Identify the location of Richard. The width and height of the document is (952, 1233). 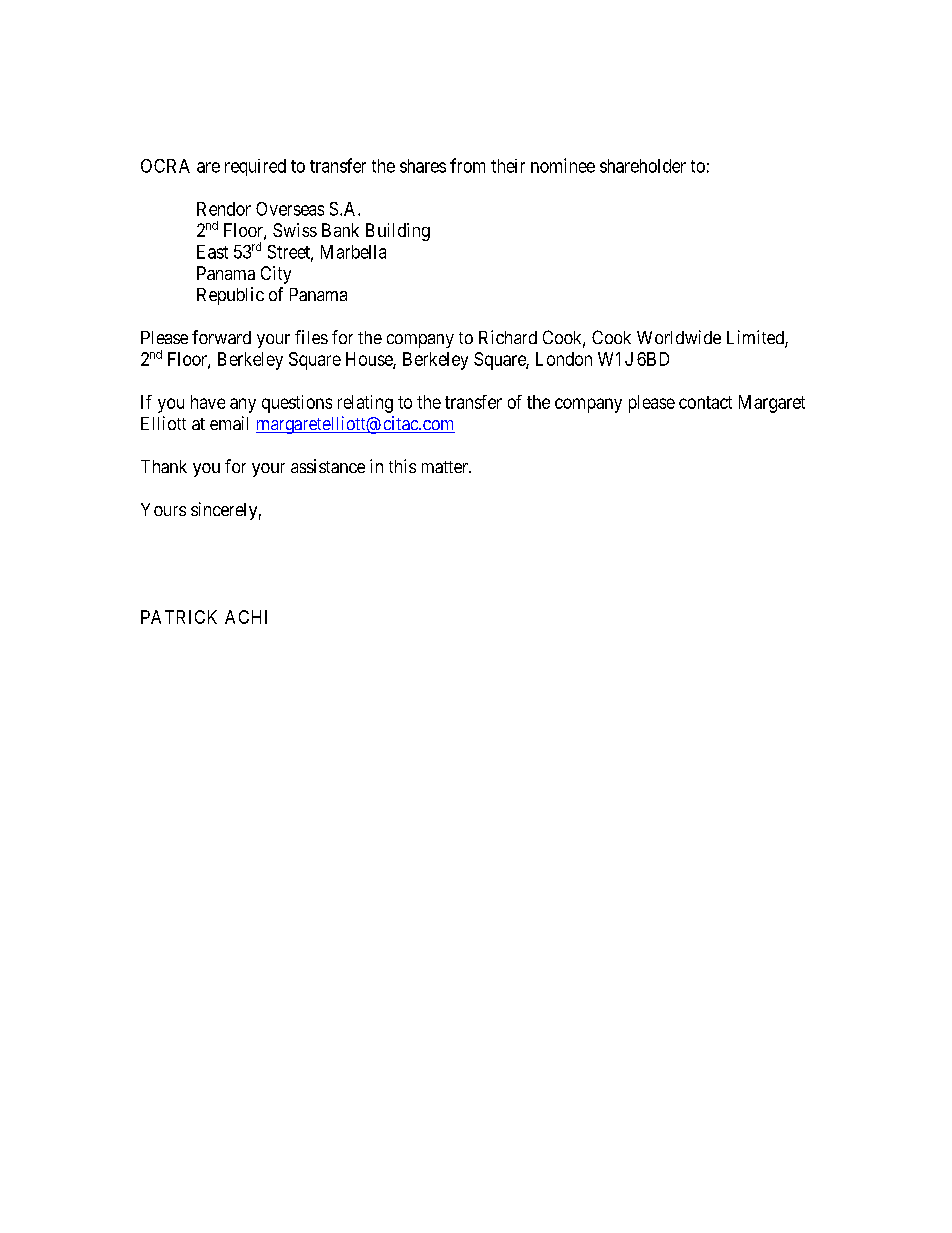
(508, 337).
